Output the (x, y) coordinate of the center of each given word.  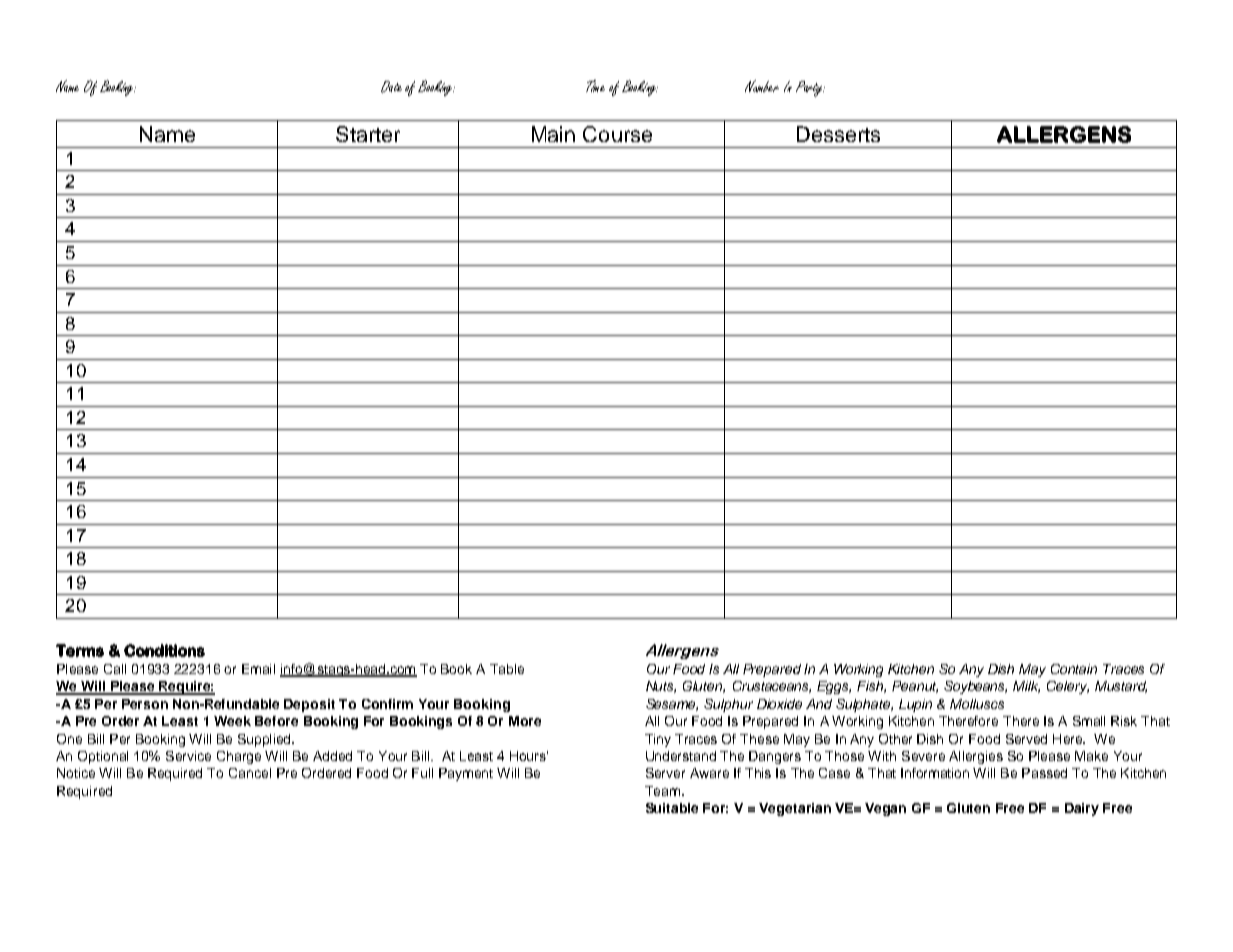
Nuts (661, 687)
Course (617, 134)
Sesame (672, 705)
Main (553, 134)
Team (662, 791)
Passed (1044, 773)
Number (762, 86)
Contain (1074, 669)
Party (810, 89)
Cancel (250, 773)
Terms (80, 650)
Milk (1026, 687)
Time (595, 86)
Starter (368, 134)
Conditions (164, 650)
